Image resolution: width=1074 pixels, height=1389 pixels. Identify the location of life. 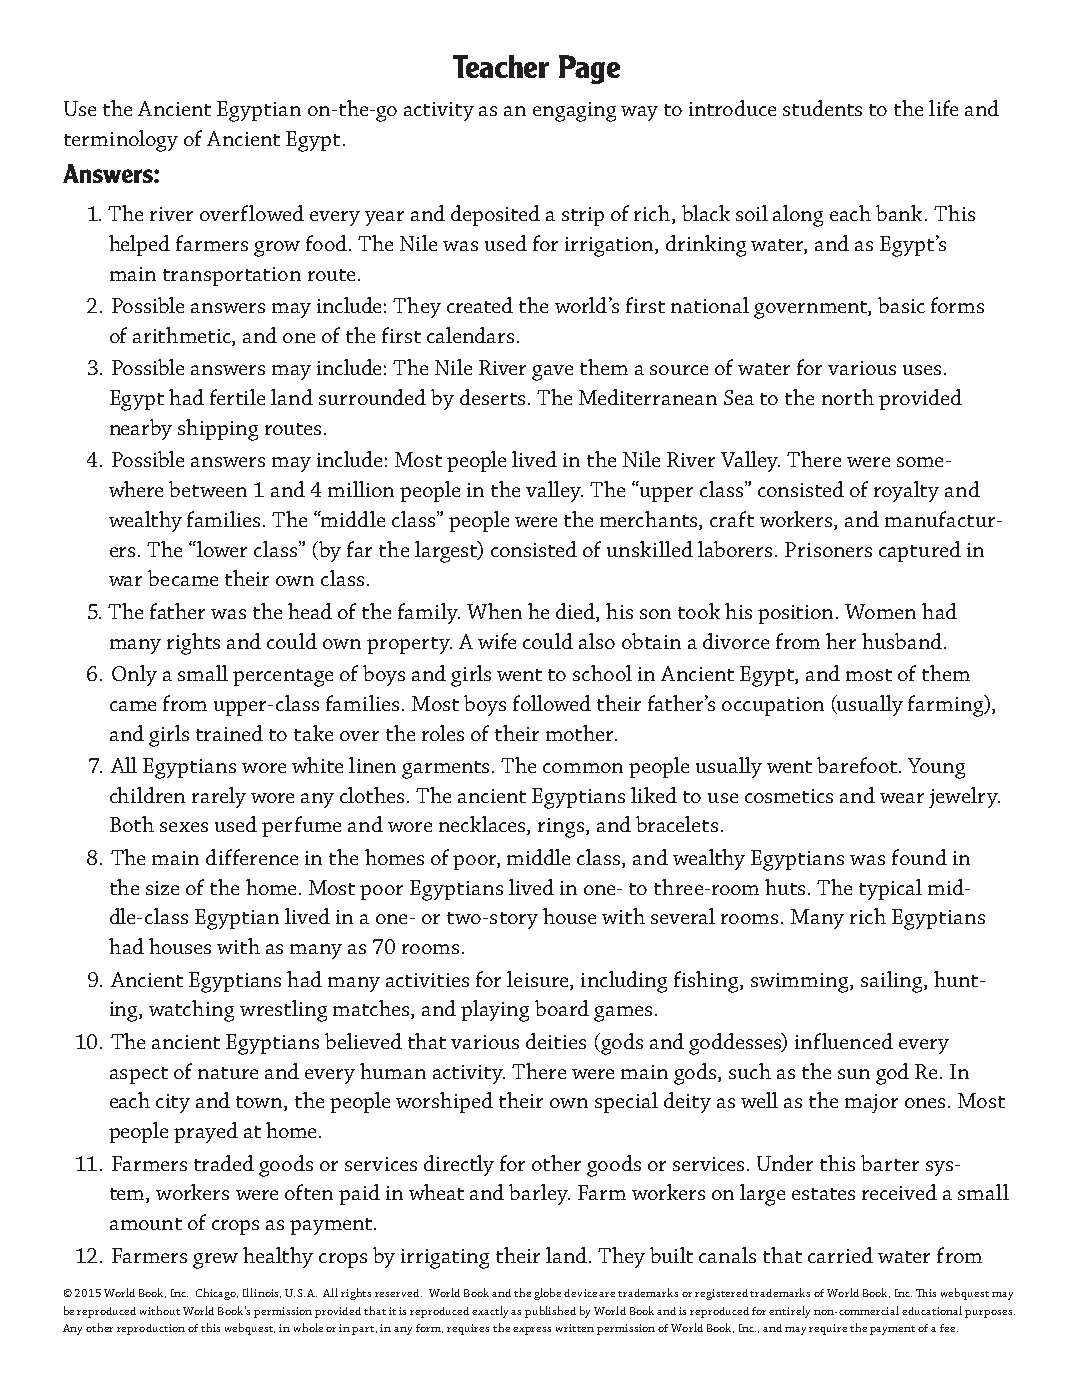
(943, 108).
